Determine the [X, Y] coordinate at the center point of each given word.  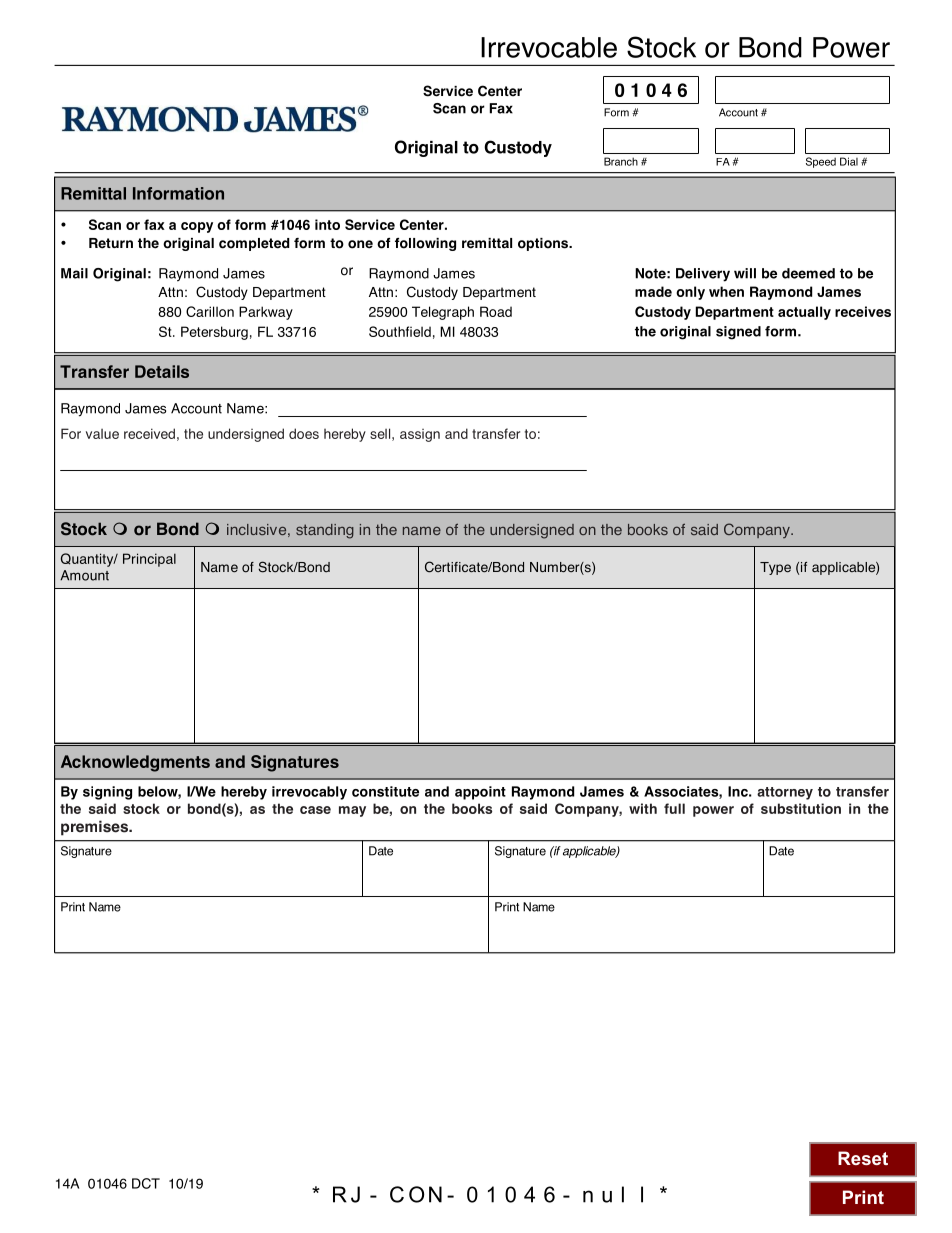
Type [775, 568]
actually [804, 313]
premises [95, 828]
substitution [801, 808]
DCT [146, 1183]
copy [197, 227]
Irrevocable [549, 47]
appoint [480, 793]
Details [162, 371]
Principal [149, 560]
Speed [821, 162]
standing [325, 531]
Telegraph [443, 313]
